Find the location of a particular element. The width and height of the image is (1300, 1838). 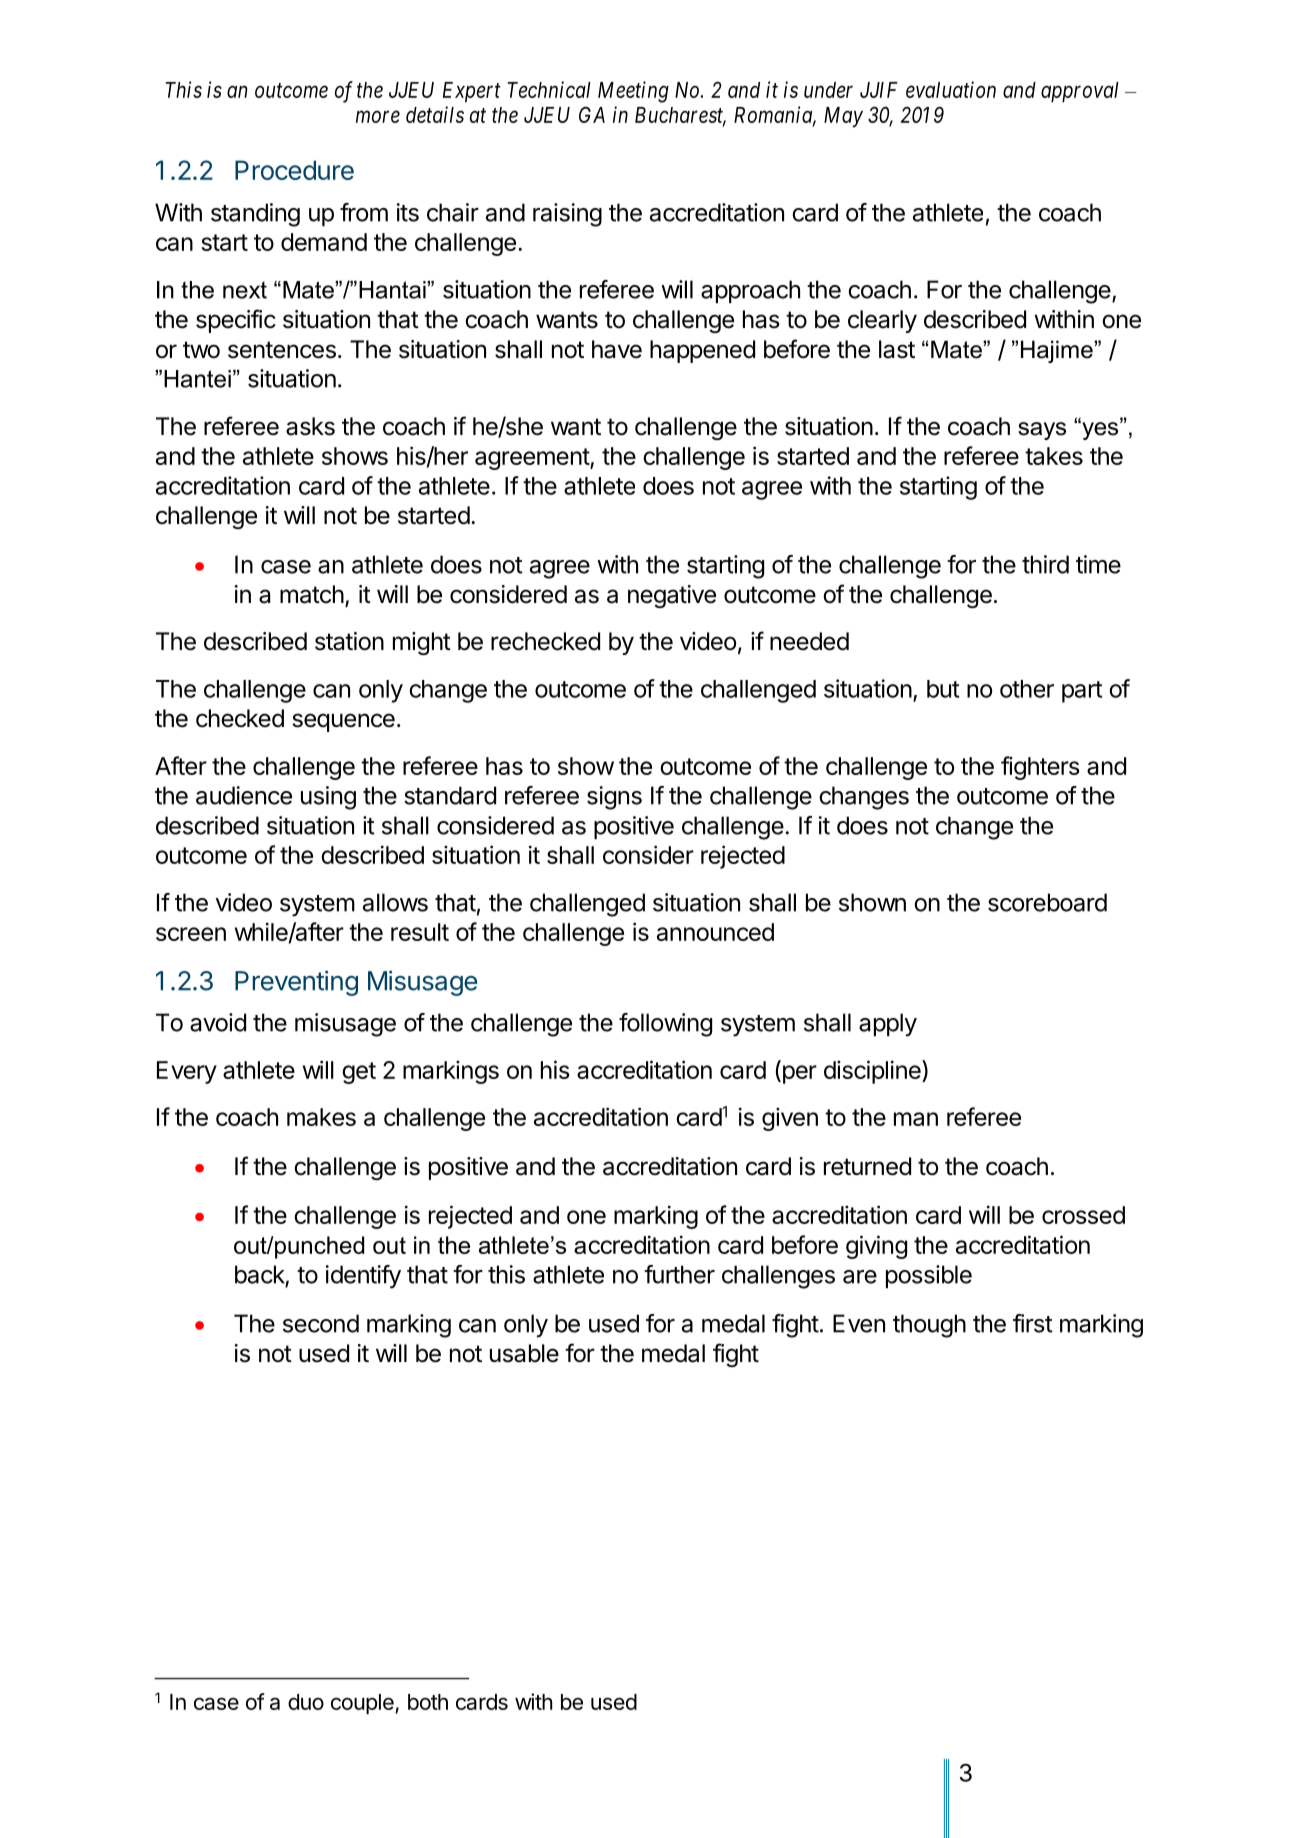

duo is located at coordinates (306, 1702).
